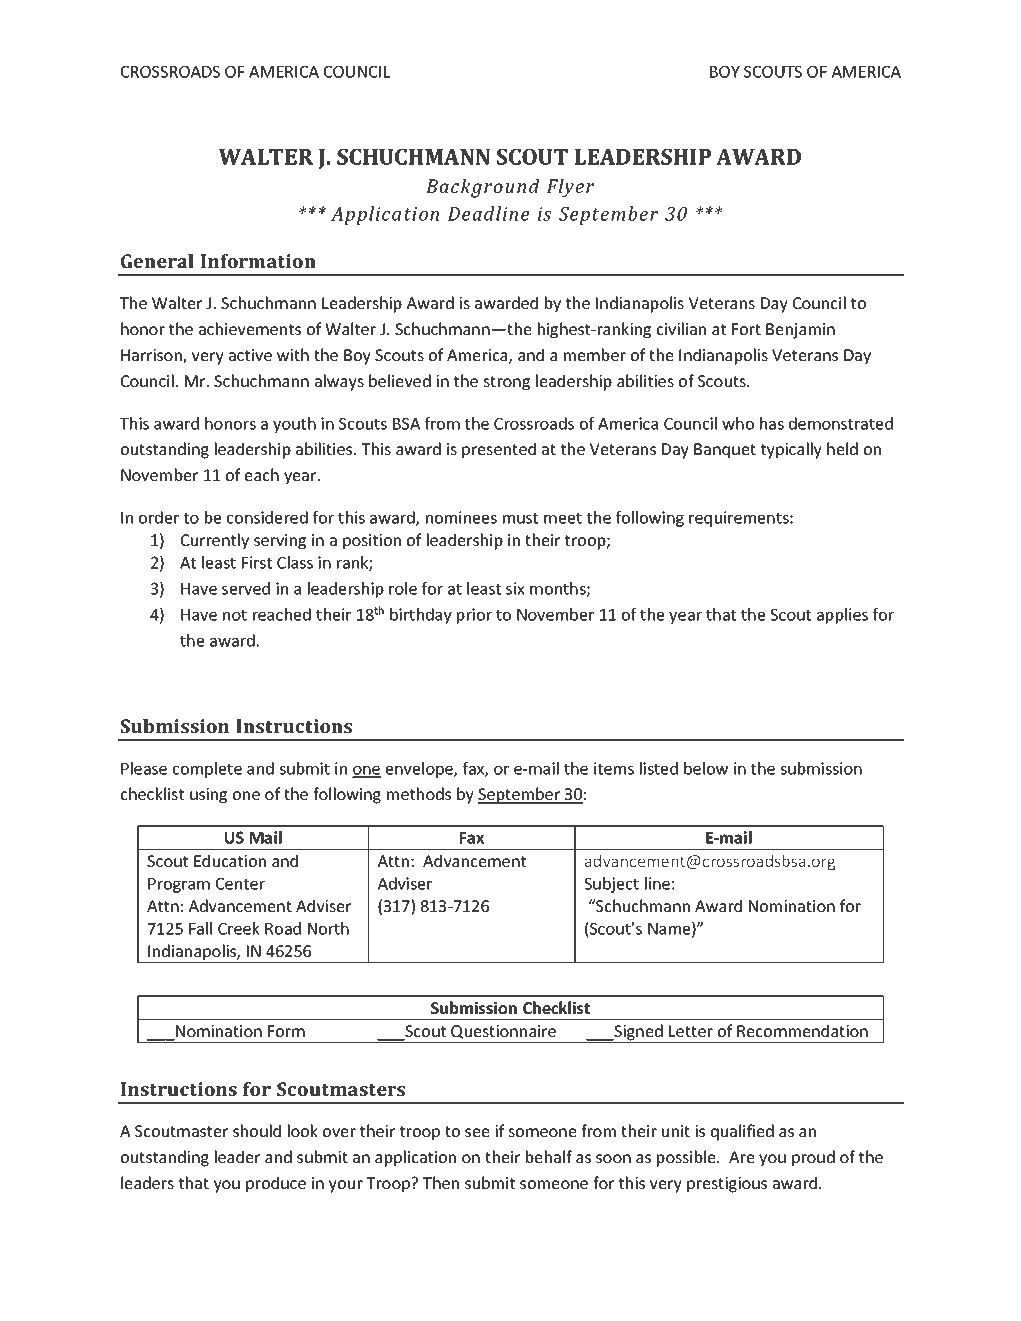  What do you see at coordinates (477, 1132) in the page?
I see `see` at bounding box center [477, 1132].
